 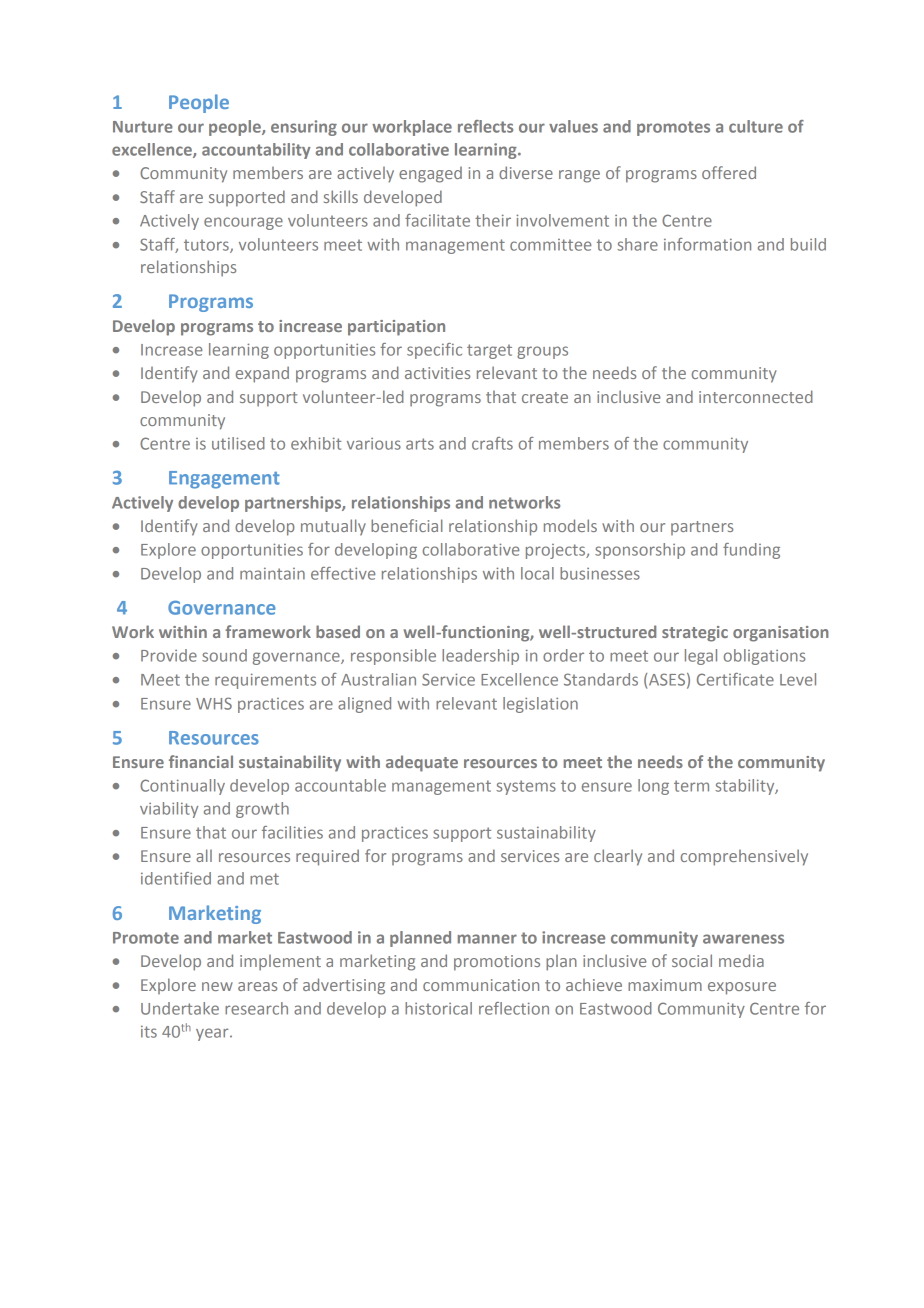 I want to click on crafts, so click(x=492, y=443).
